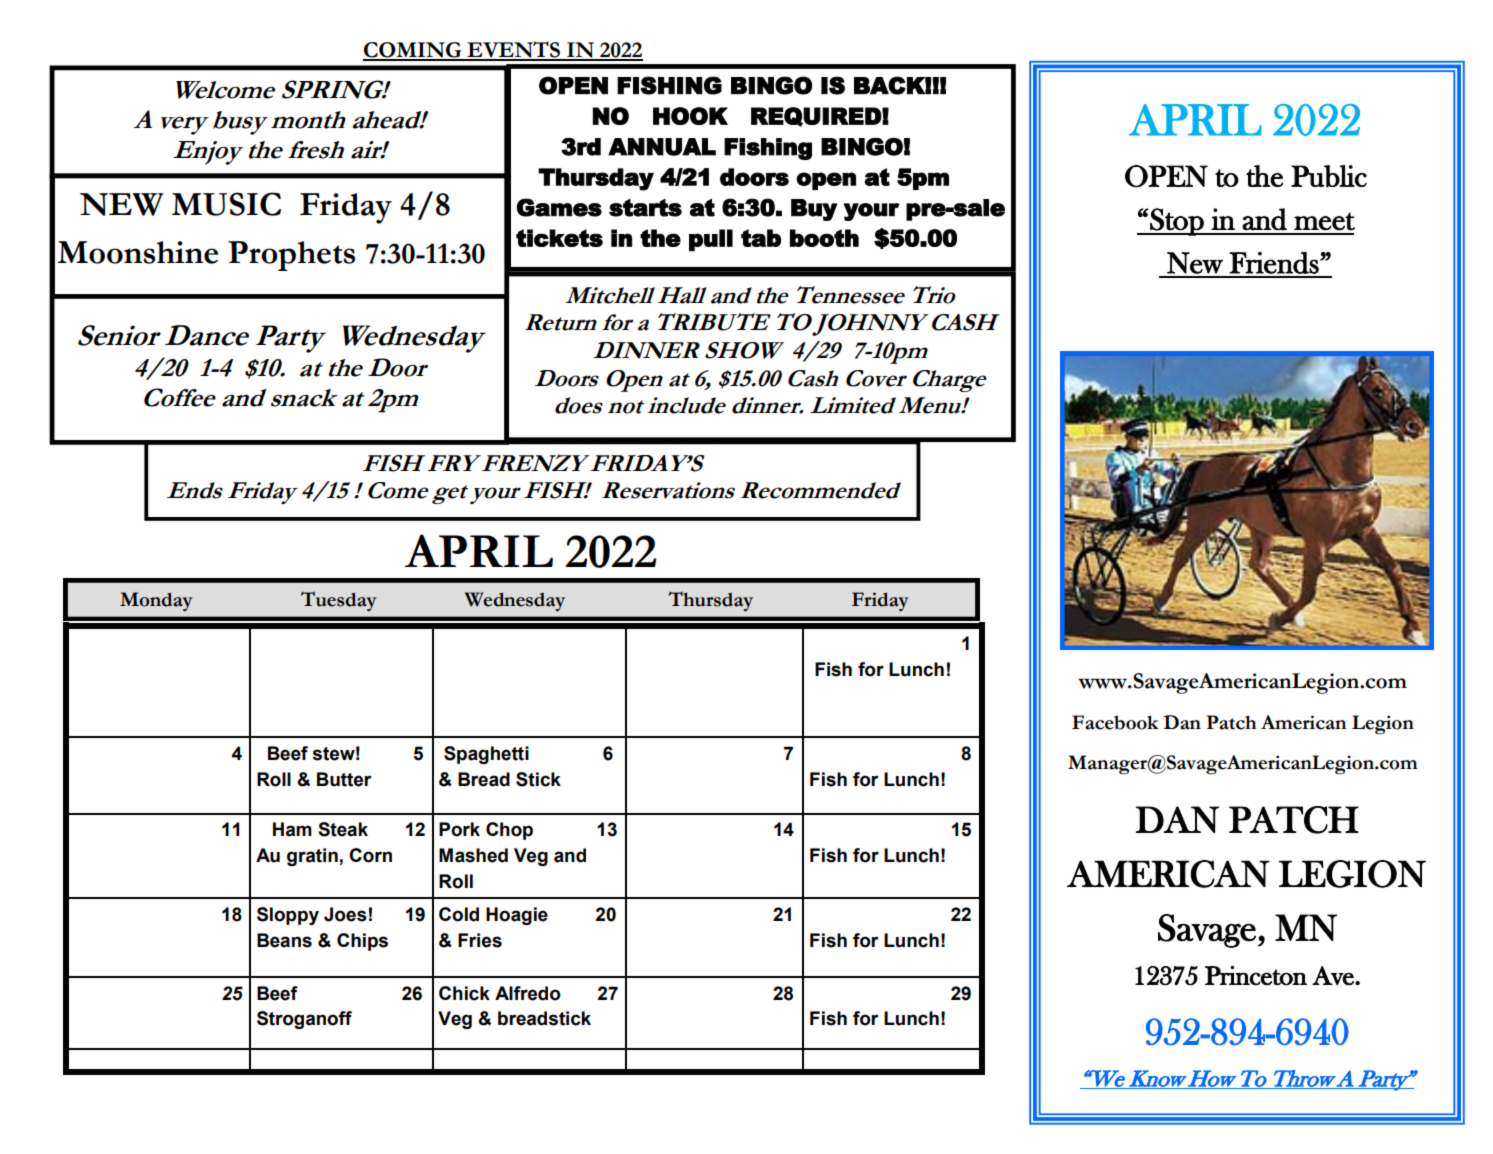 This screenshot has width=1493, height=1154. I want to click on Stop, so click(1177, 222).
